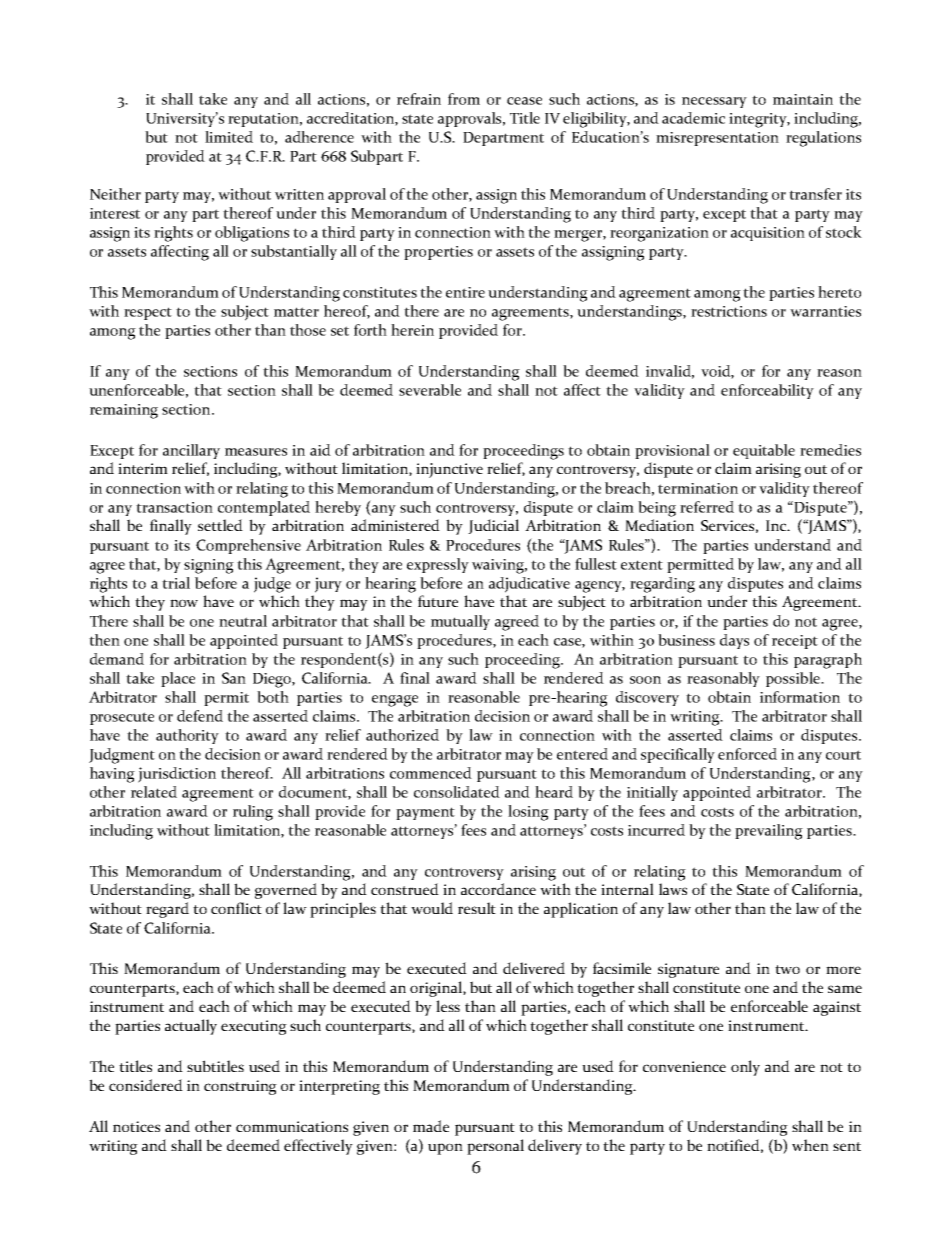 Image resolution: width=952 pixels, height=1233 pixels. Describe the element at coordinates (747, 754) in the page. I see `enforced` at that location.
